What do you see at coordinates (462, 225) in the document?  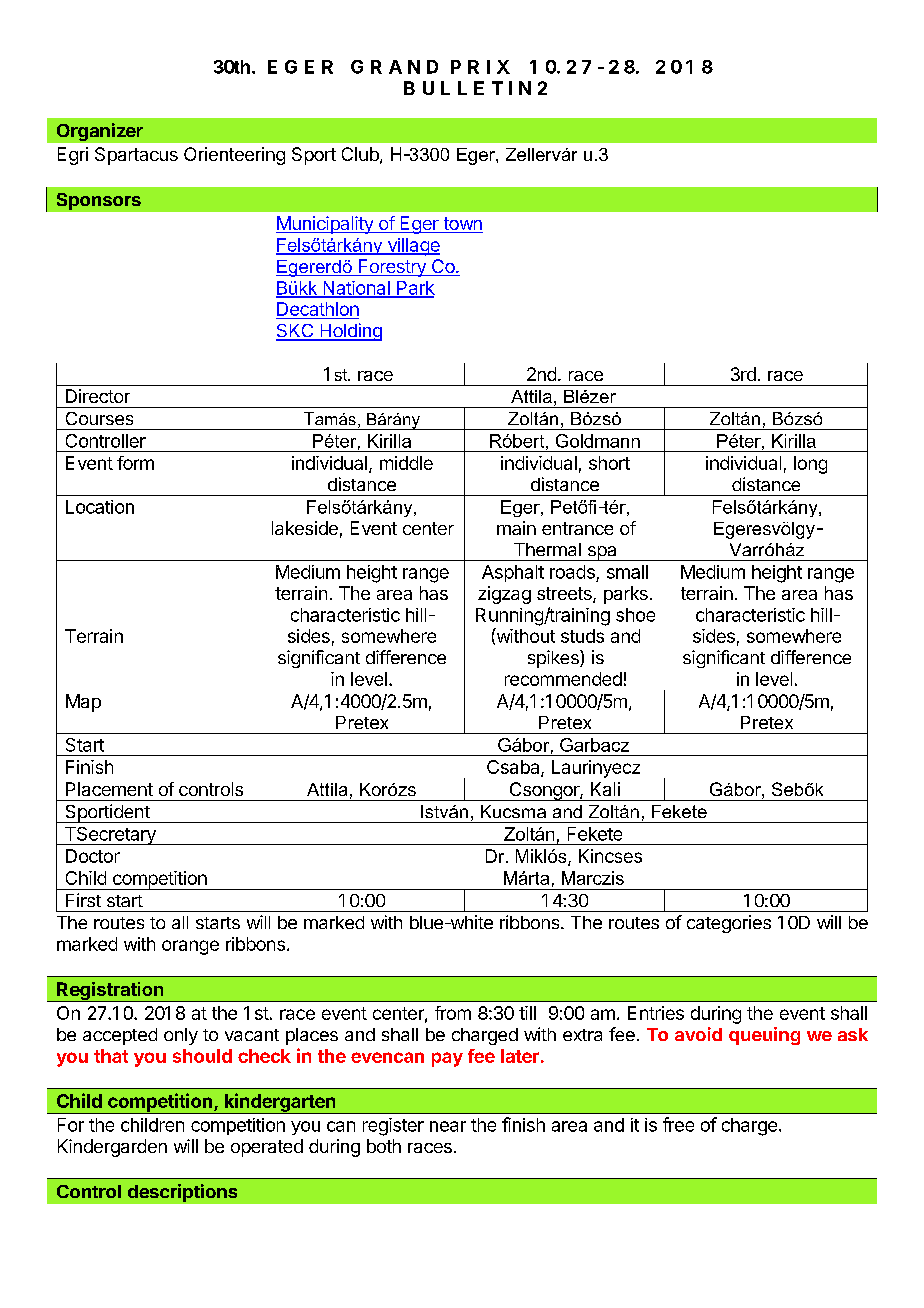 I see `town` at bounding box center [462, 225].
